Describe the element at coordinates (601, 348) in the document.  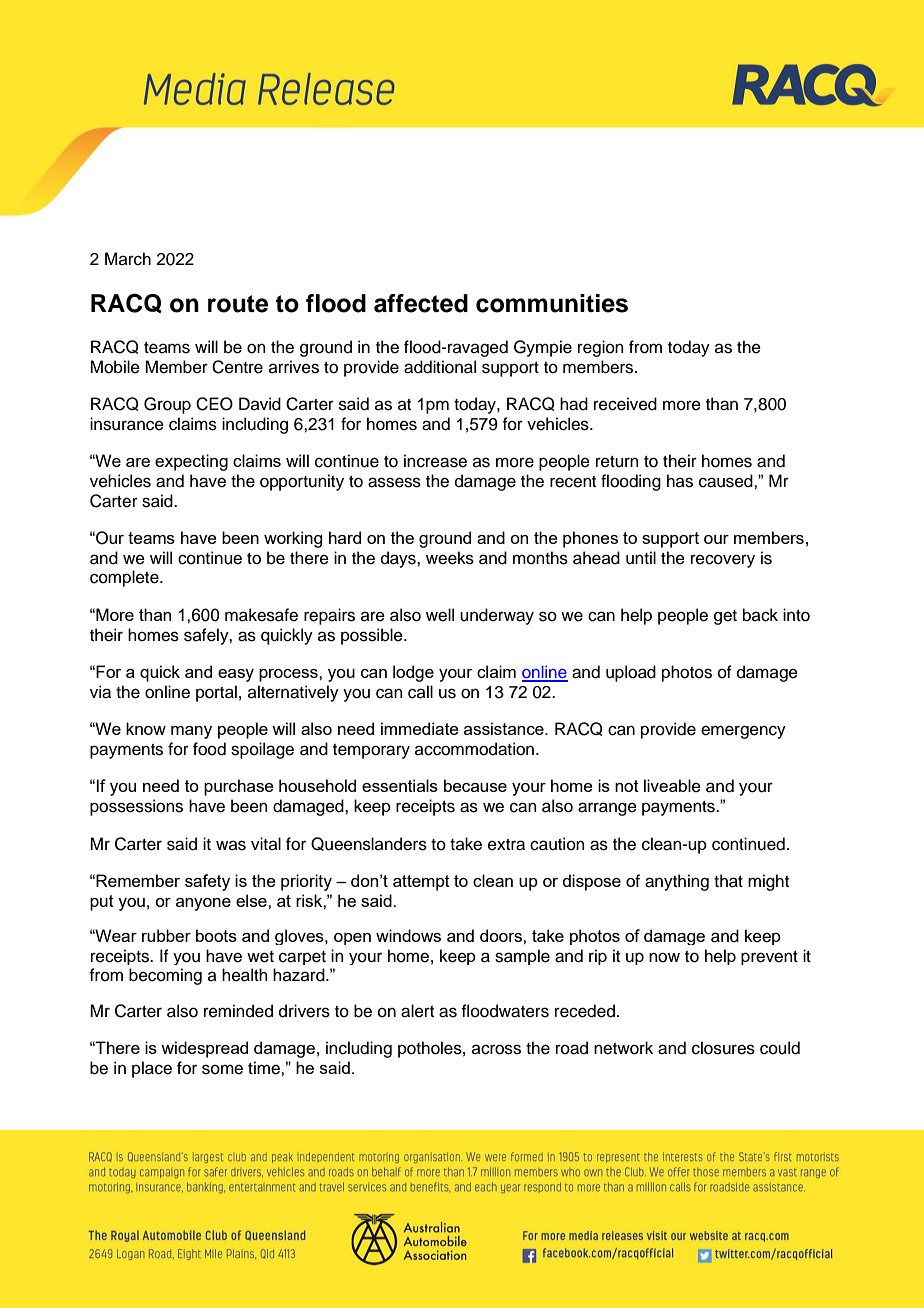
I see `region` at that location.
